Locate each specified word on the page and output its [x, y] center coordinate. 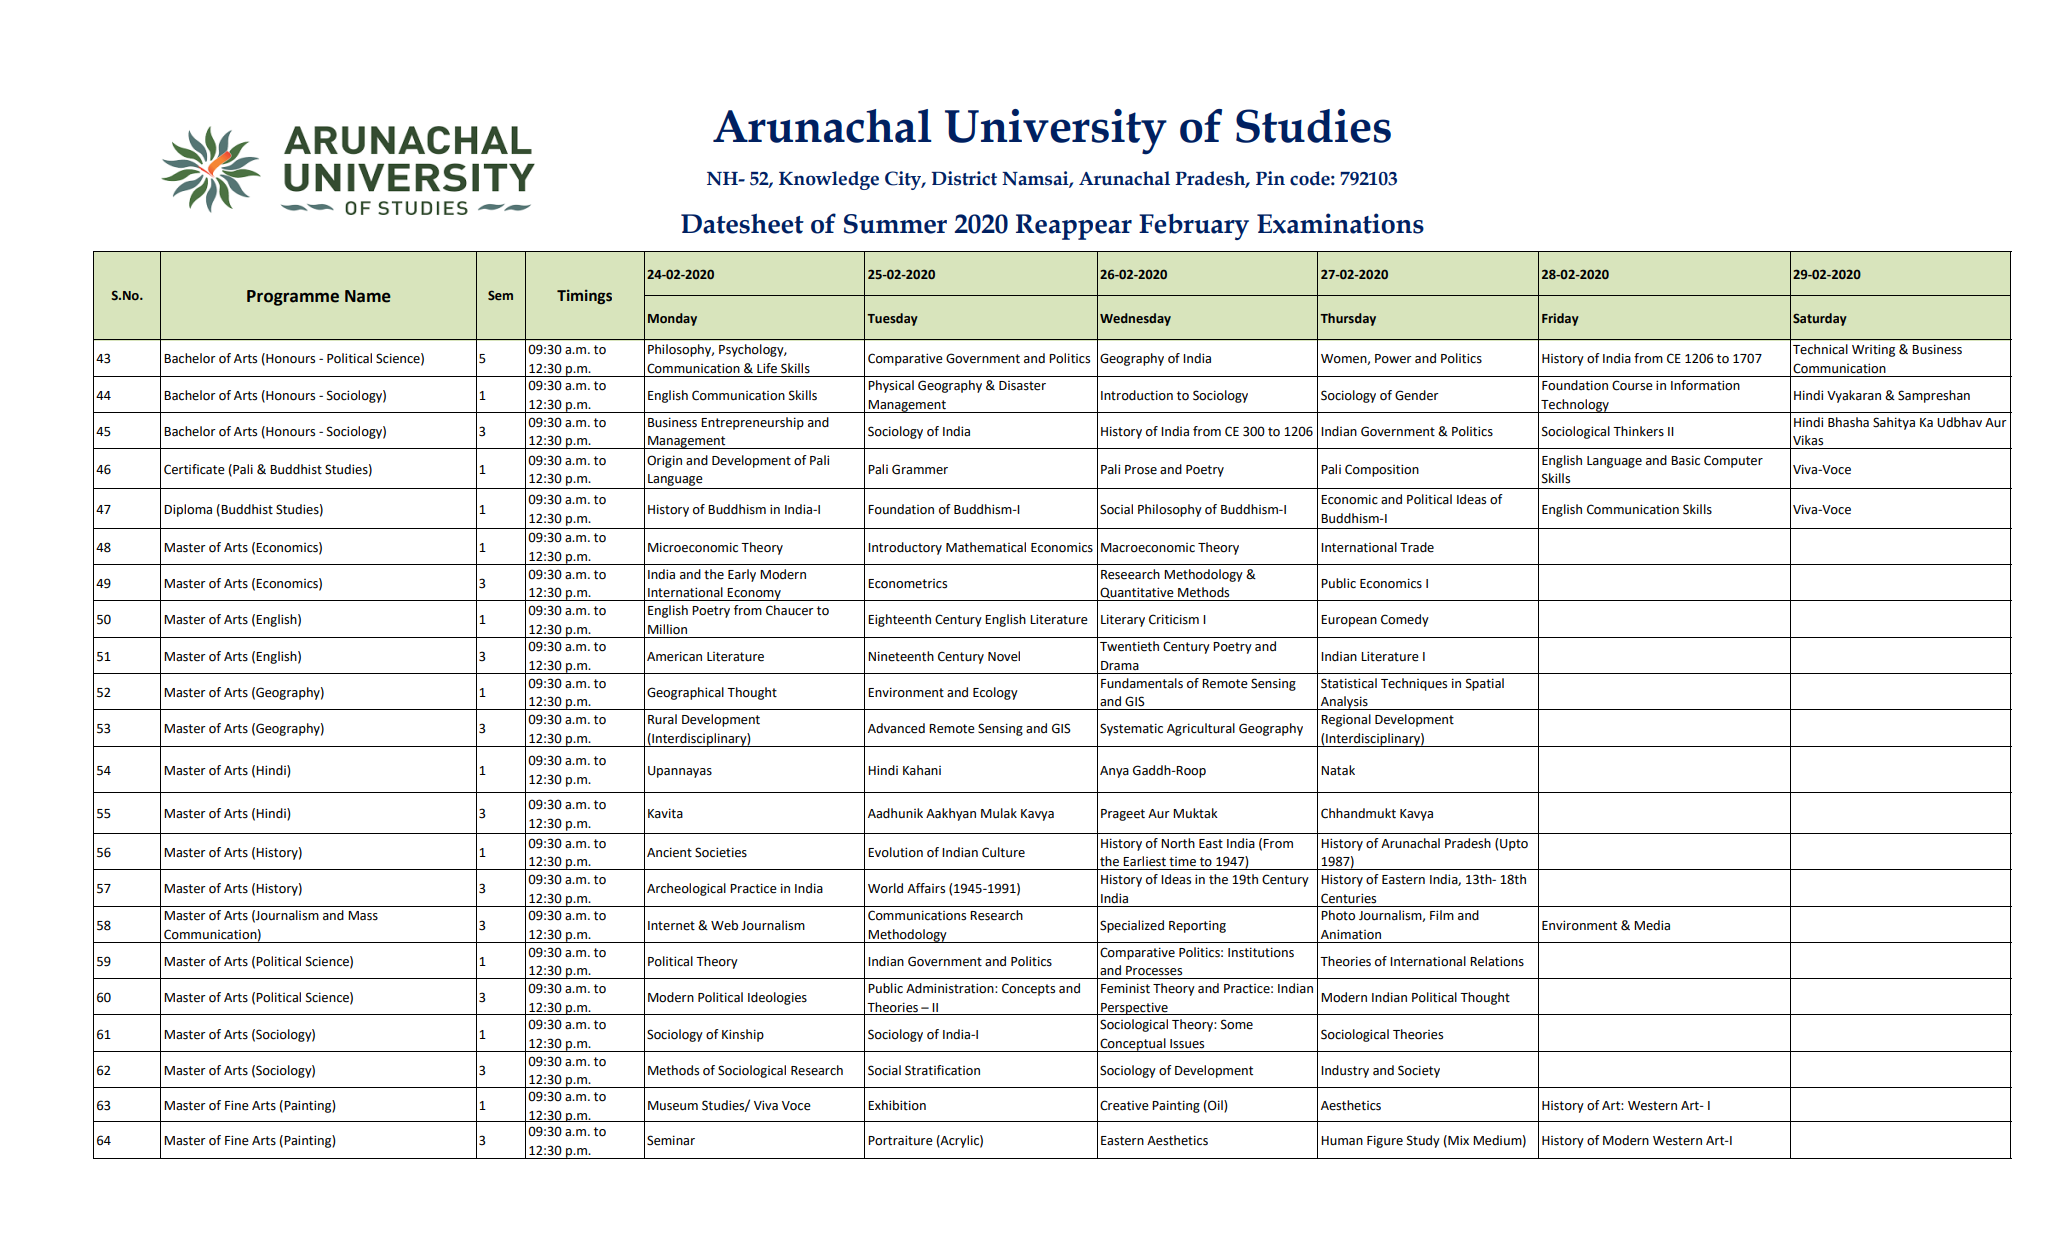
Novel [1004, 656]
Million [667, 629]
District [964, 178]
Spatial [1485, 684]
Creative [1124, 1105]
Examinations [1340, 223]
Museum [673, 1106]
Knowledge [829, 180]
